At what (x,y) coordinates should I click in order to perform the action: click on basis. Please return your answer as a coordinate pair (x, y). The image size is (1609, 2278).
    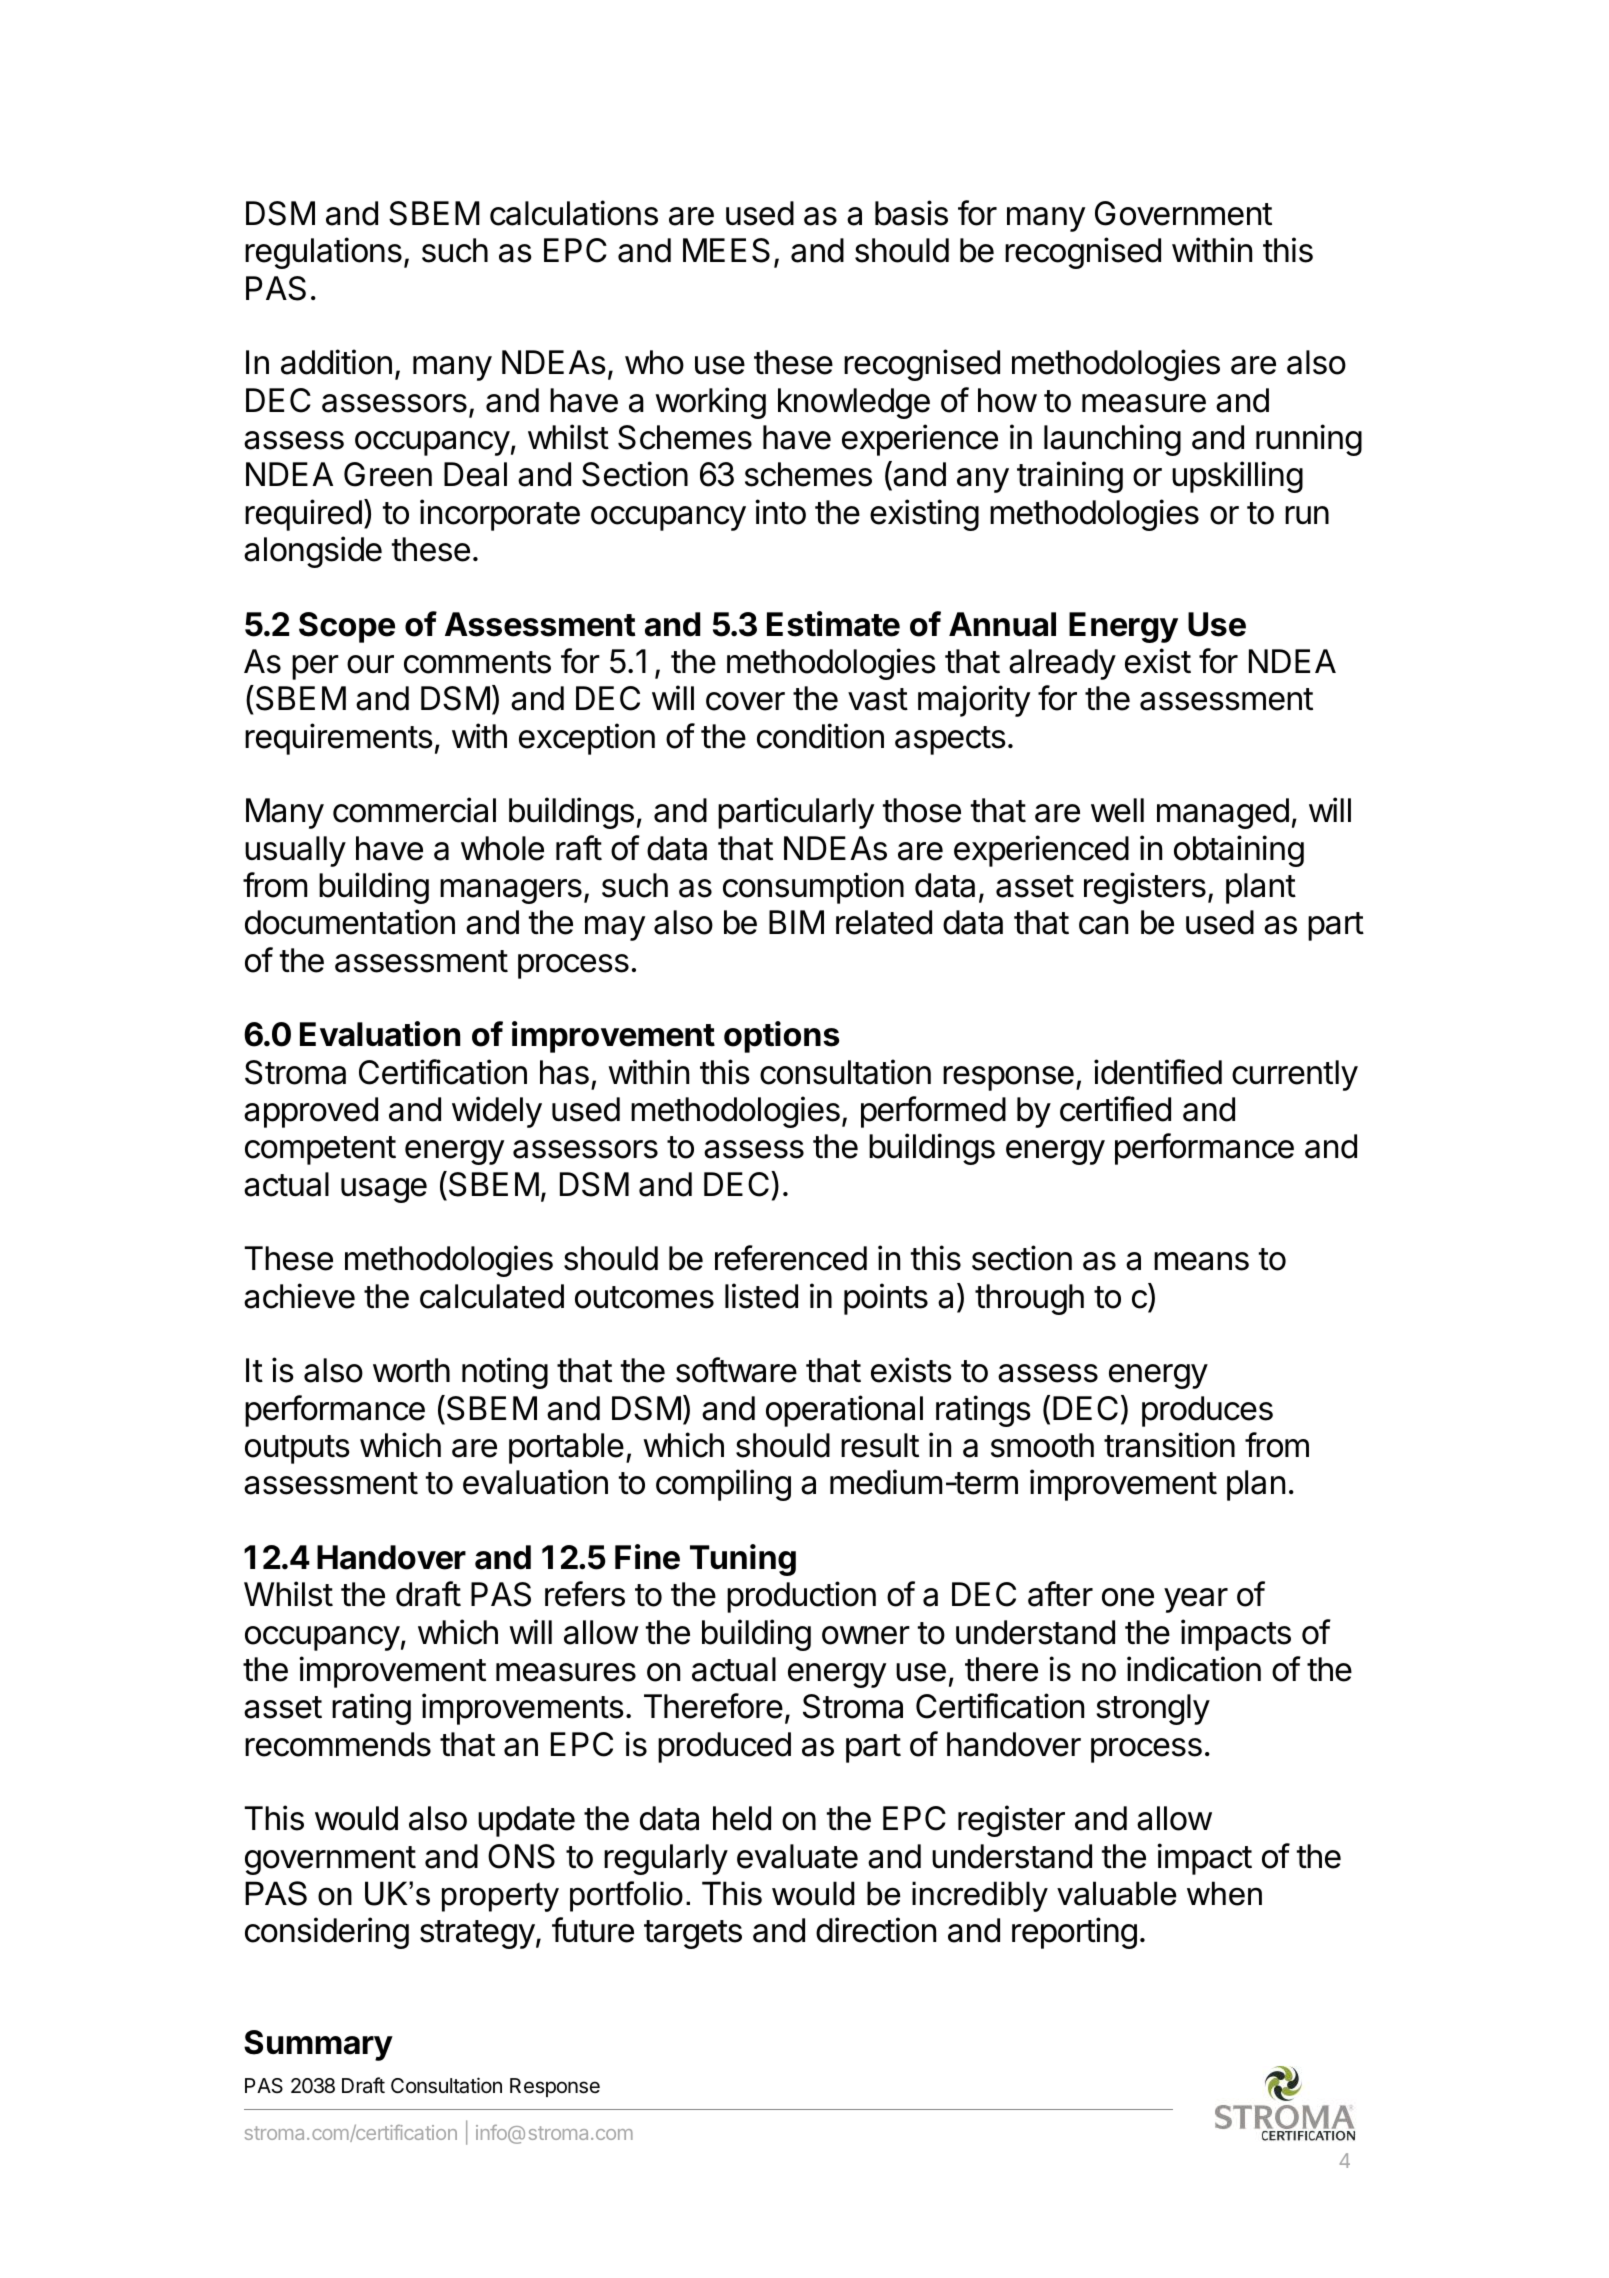
    Looking at the image, I should click on (911, 213).
